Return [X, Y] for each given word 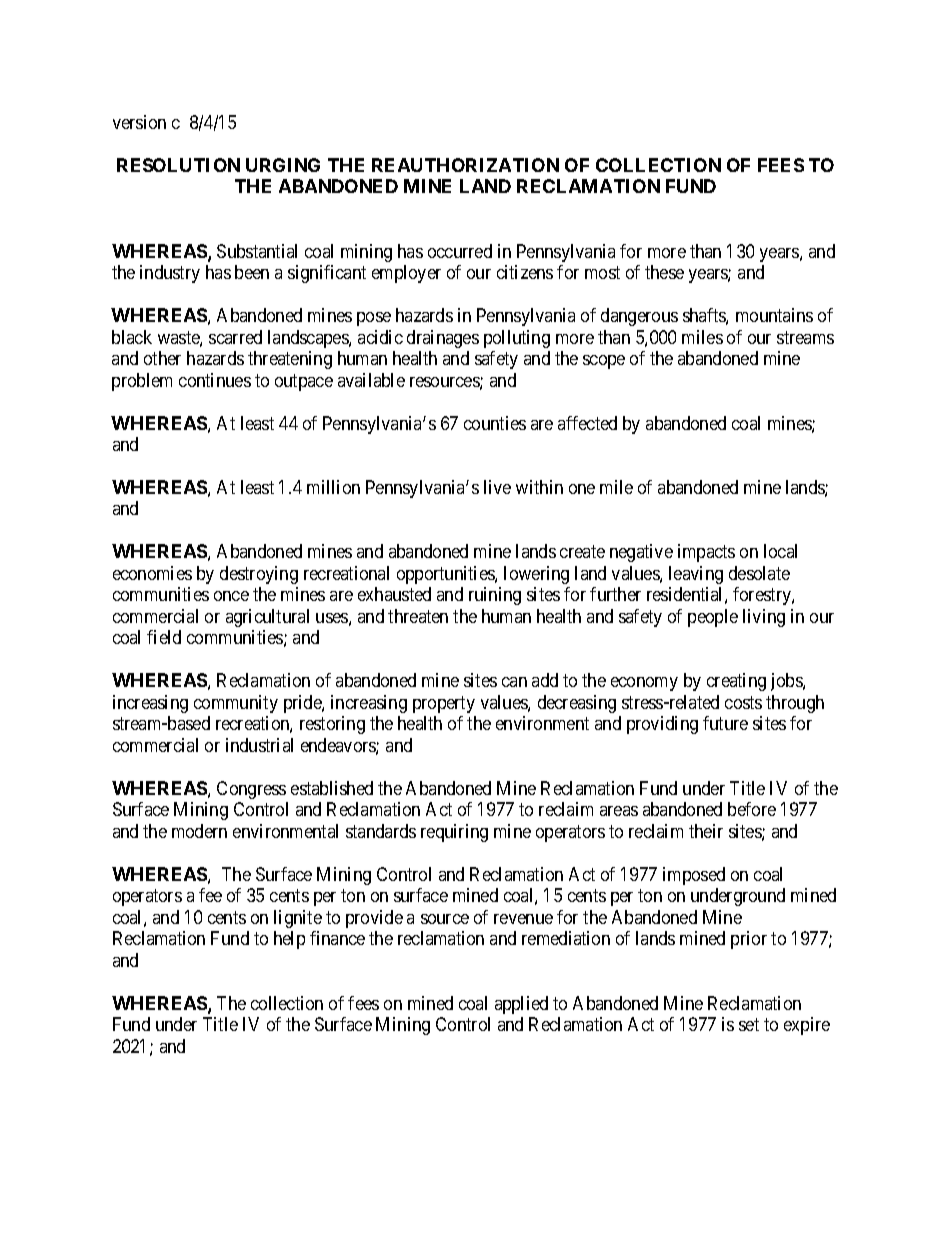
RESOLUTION [178, 165]
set [749, 1024]
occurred [460, 251]
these [664, 272]
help [289, 940]
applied [521, 1005]
